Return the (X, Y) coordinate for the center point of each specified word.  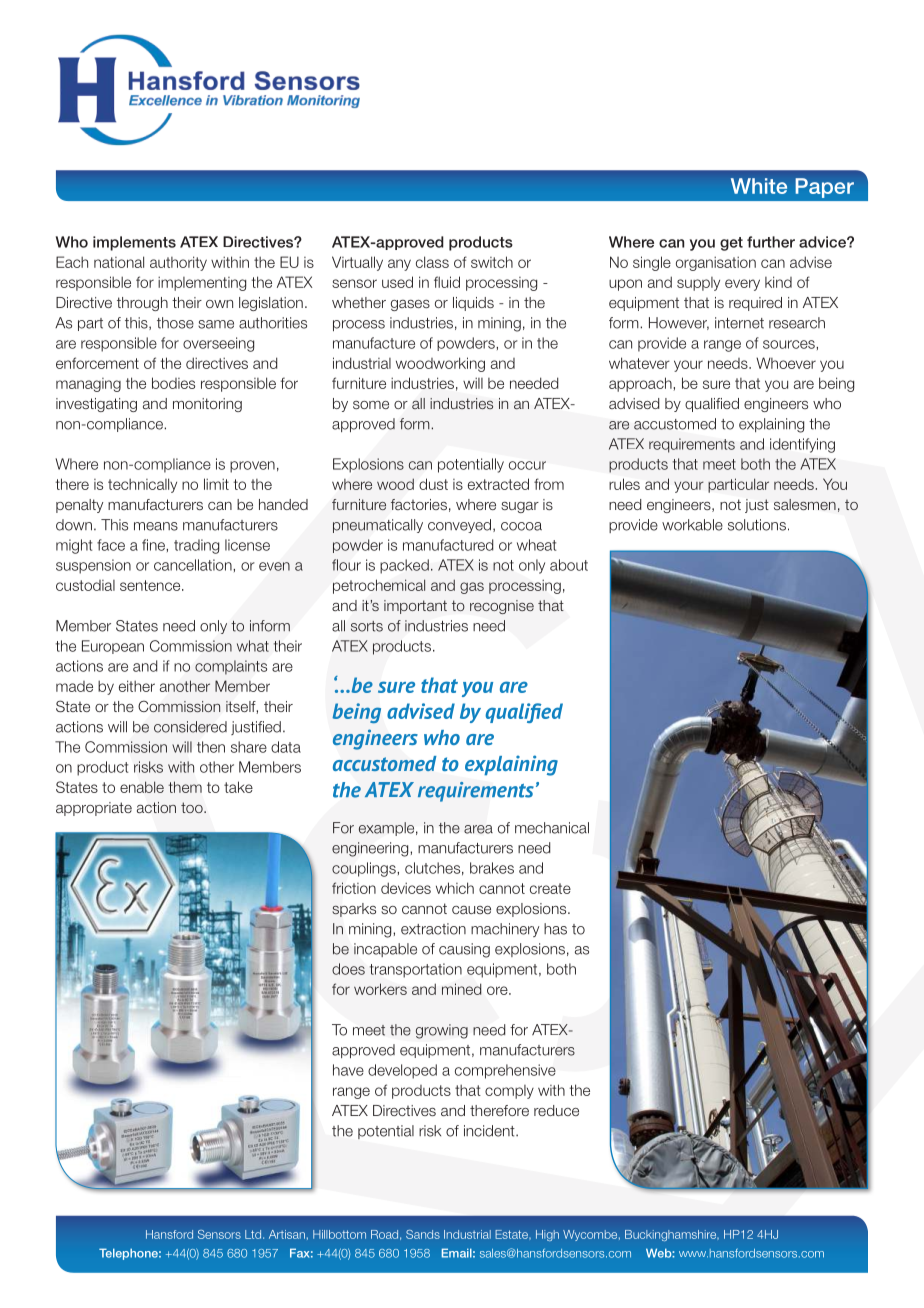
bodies (173, 383)
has (555, 929)
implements (134, 243)
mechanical (552, 828)
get (731, 244)
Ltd (254, 1234)
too (193, 807)
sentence (151, 585)
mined (461, 989)
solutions (757, 525)
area (478, 829)
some (371, 405)
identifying (802, 445)
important (415, 607)
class (432, 262)
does (348, 969)
